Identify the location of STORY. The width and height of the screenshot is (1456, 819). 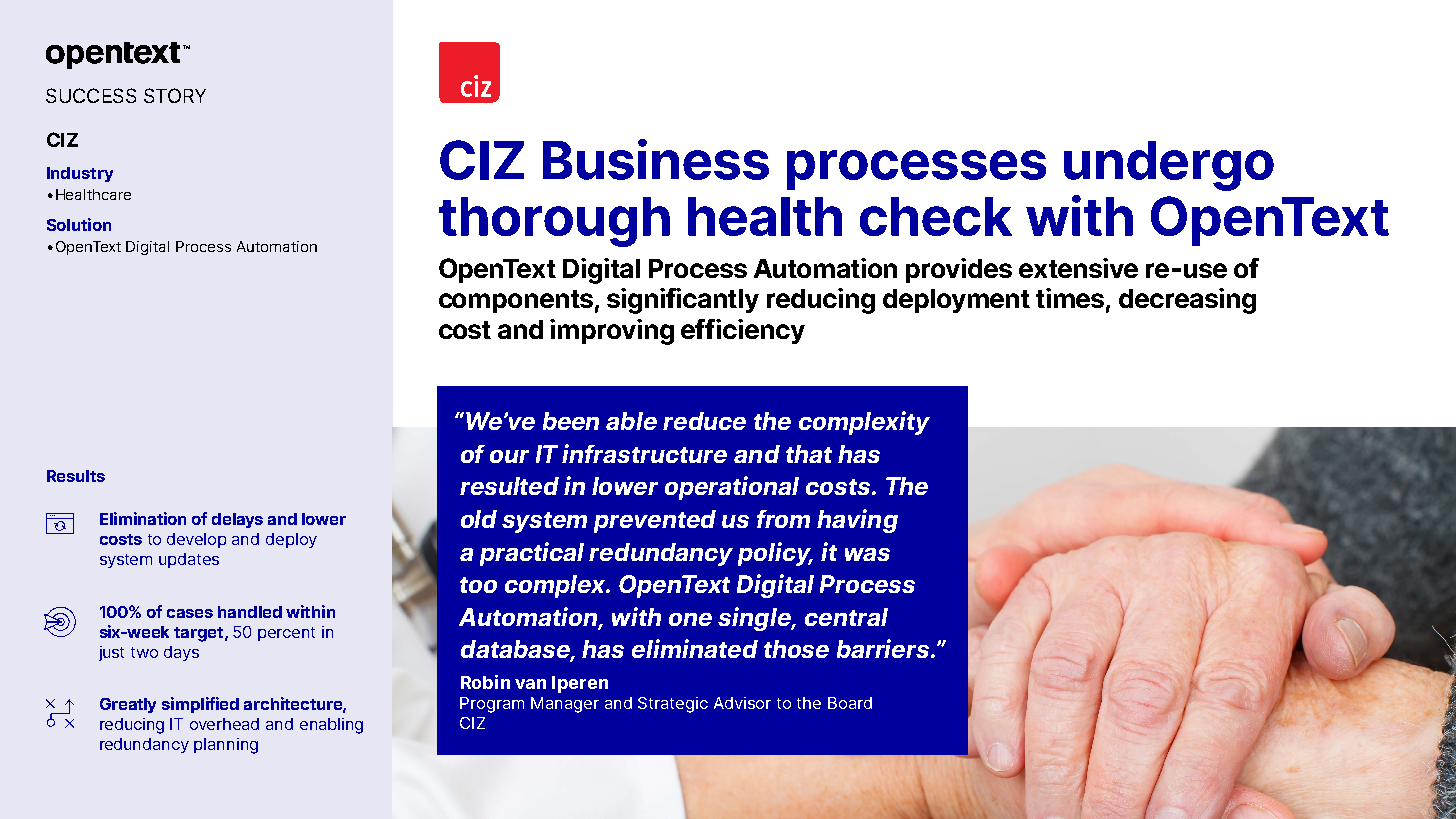
(175, 95).
